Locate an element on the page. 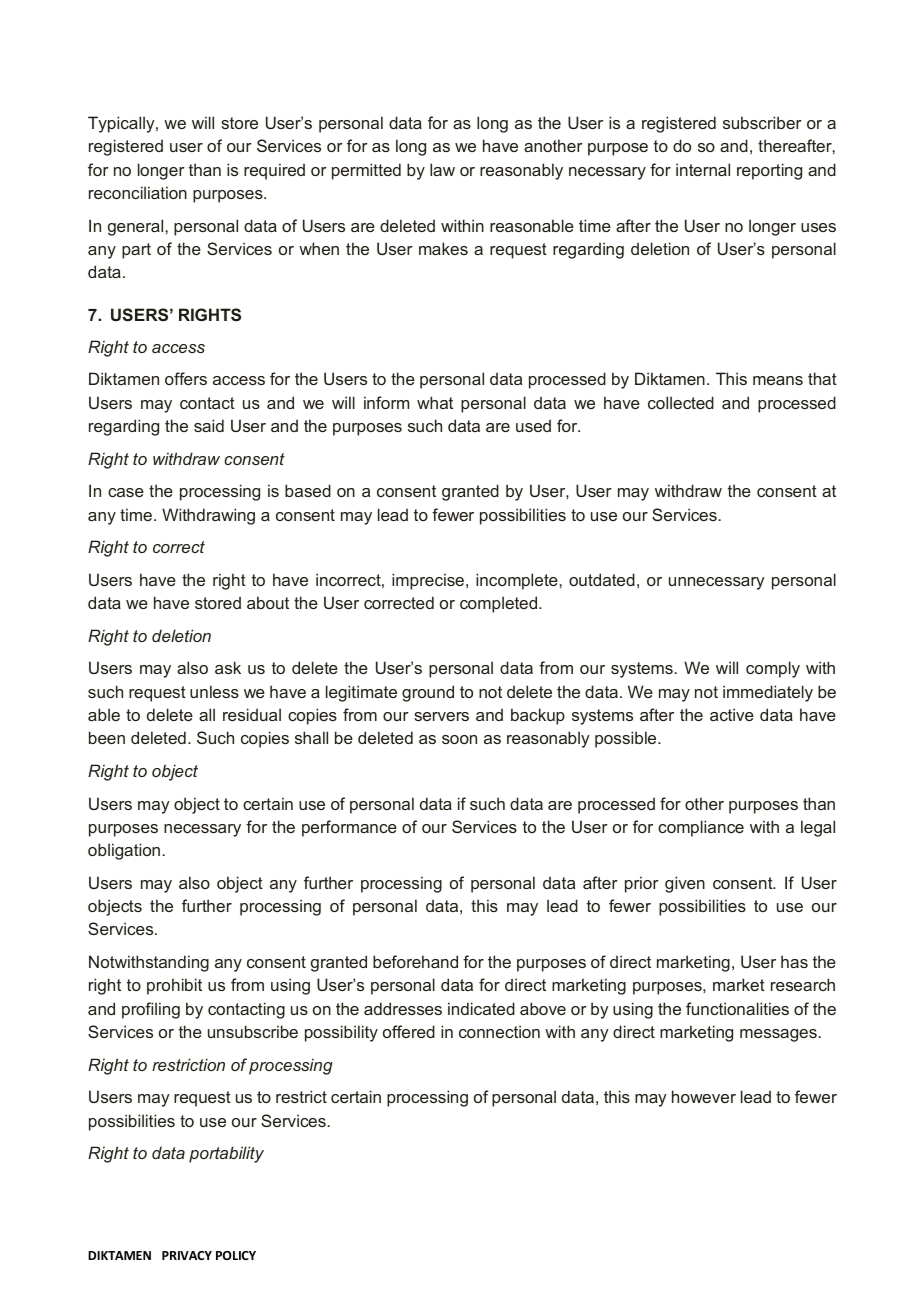  internal is located at coordinates (703, 169).
